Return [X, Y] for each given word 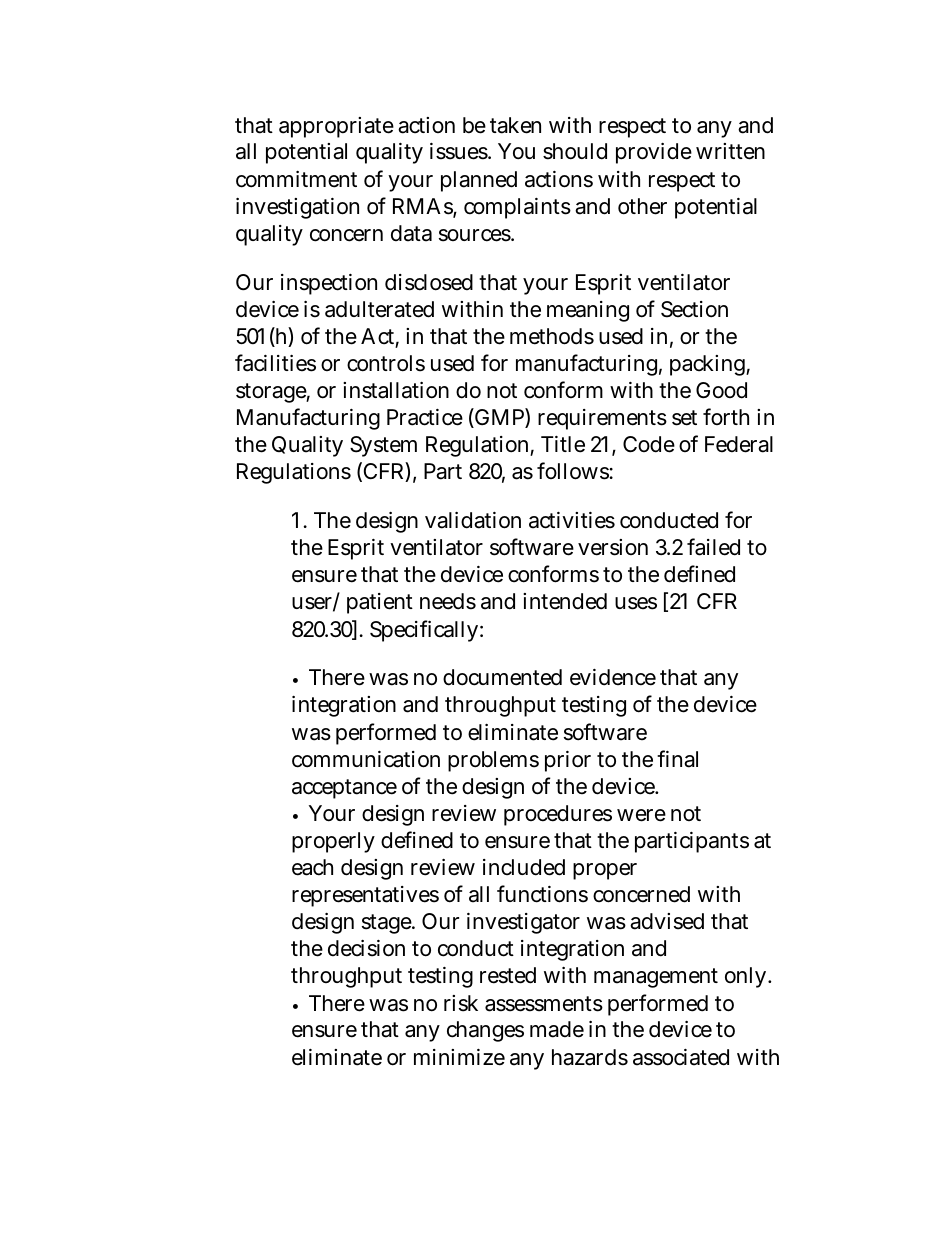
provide [654, 153]
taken [515, 125]
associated [681, 1057]
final [677, 759]
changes [485, 1031]
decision [366, 948]
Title [563, 444]
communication [366, 759]
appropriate [336, 127]
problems [493, 761]
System [383, 446]
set [684, 418]
